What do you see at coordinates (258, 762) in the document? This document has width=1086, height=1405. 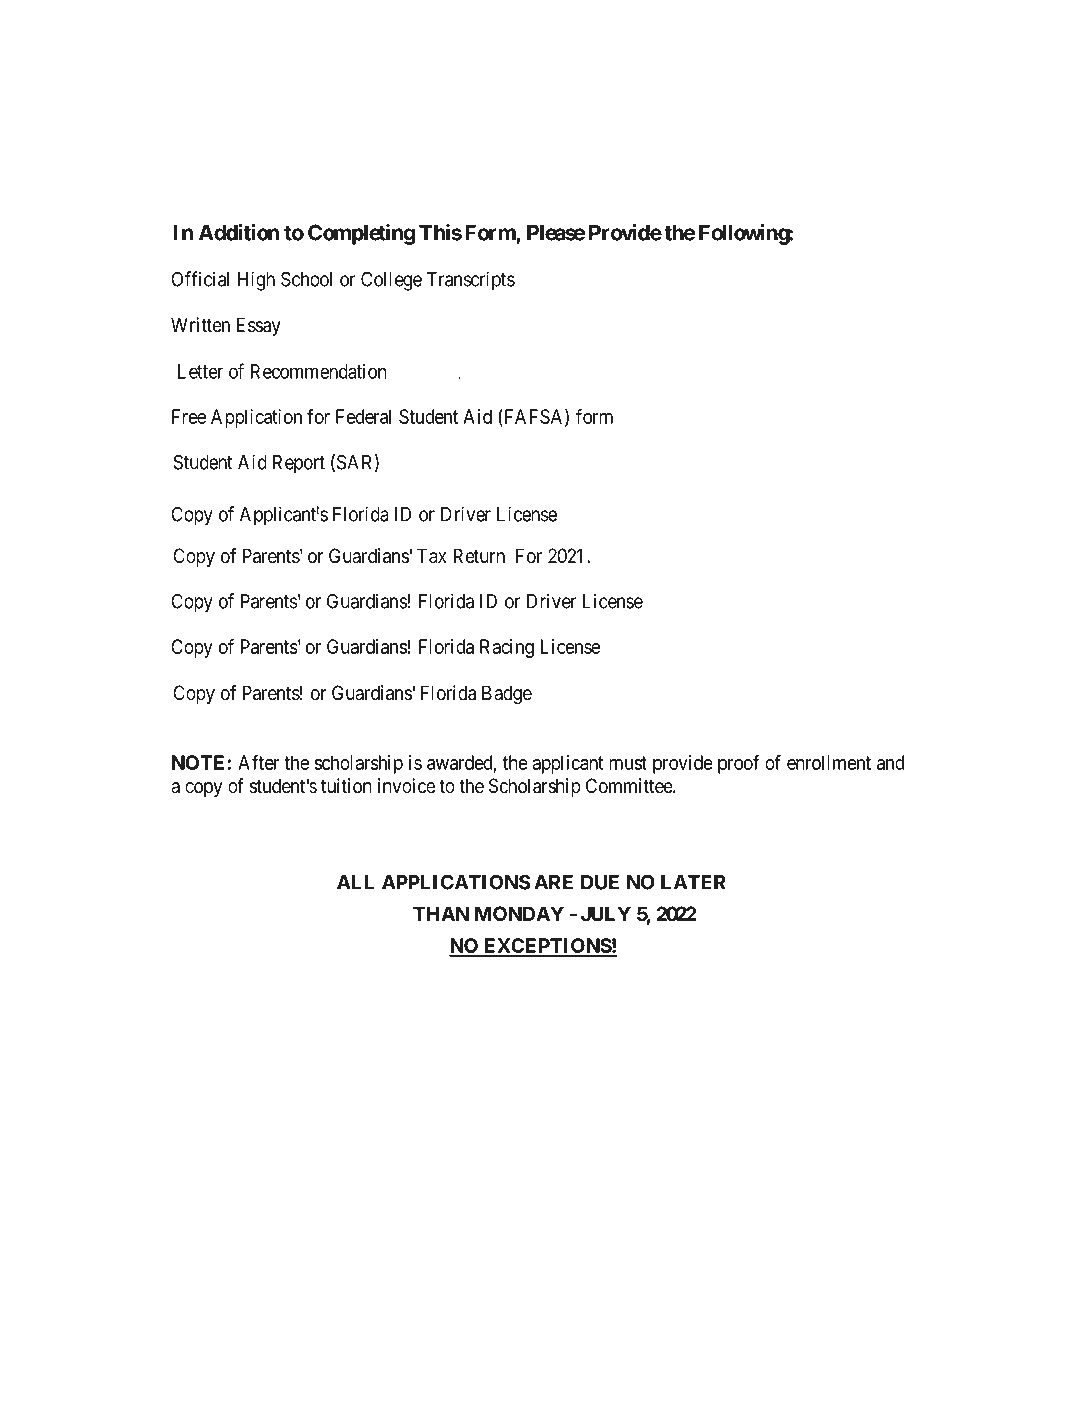 I see `After` at bounding box center [258, 762].
